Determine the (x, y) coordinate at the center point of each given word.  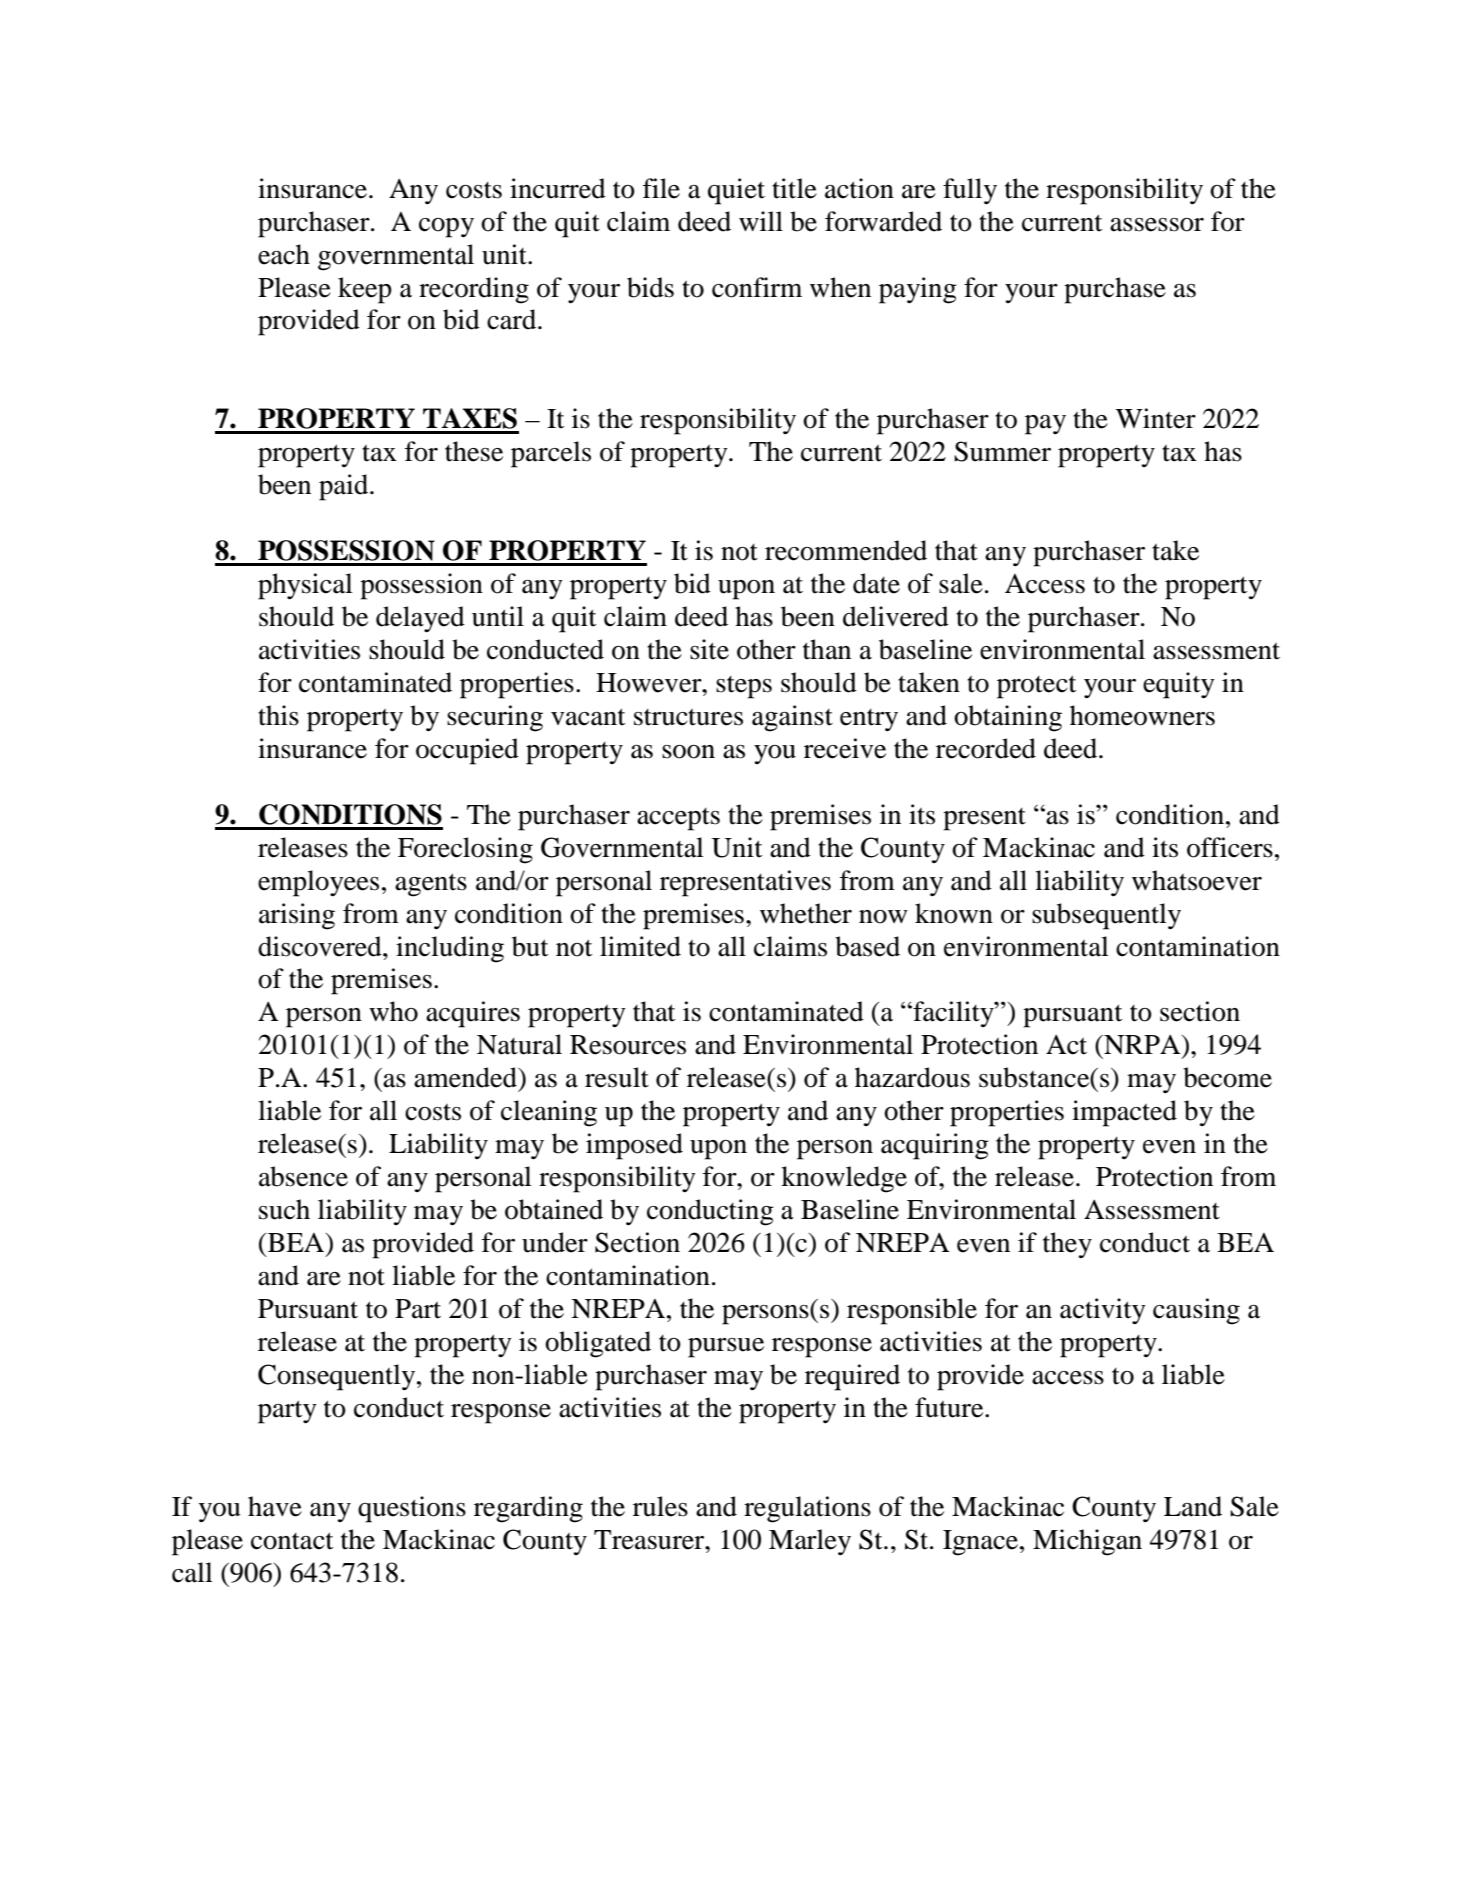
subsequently (1106, 916)
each (284, 254)
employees (318, 883)
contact (292, 1541)
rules (660, 1506)
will (761, 221)
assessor (1157, 225)
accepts (678, 819)
